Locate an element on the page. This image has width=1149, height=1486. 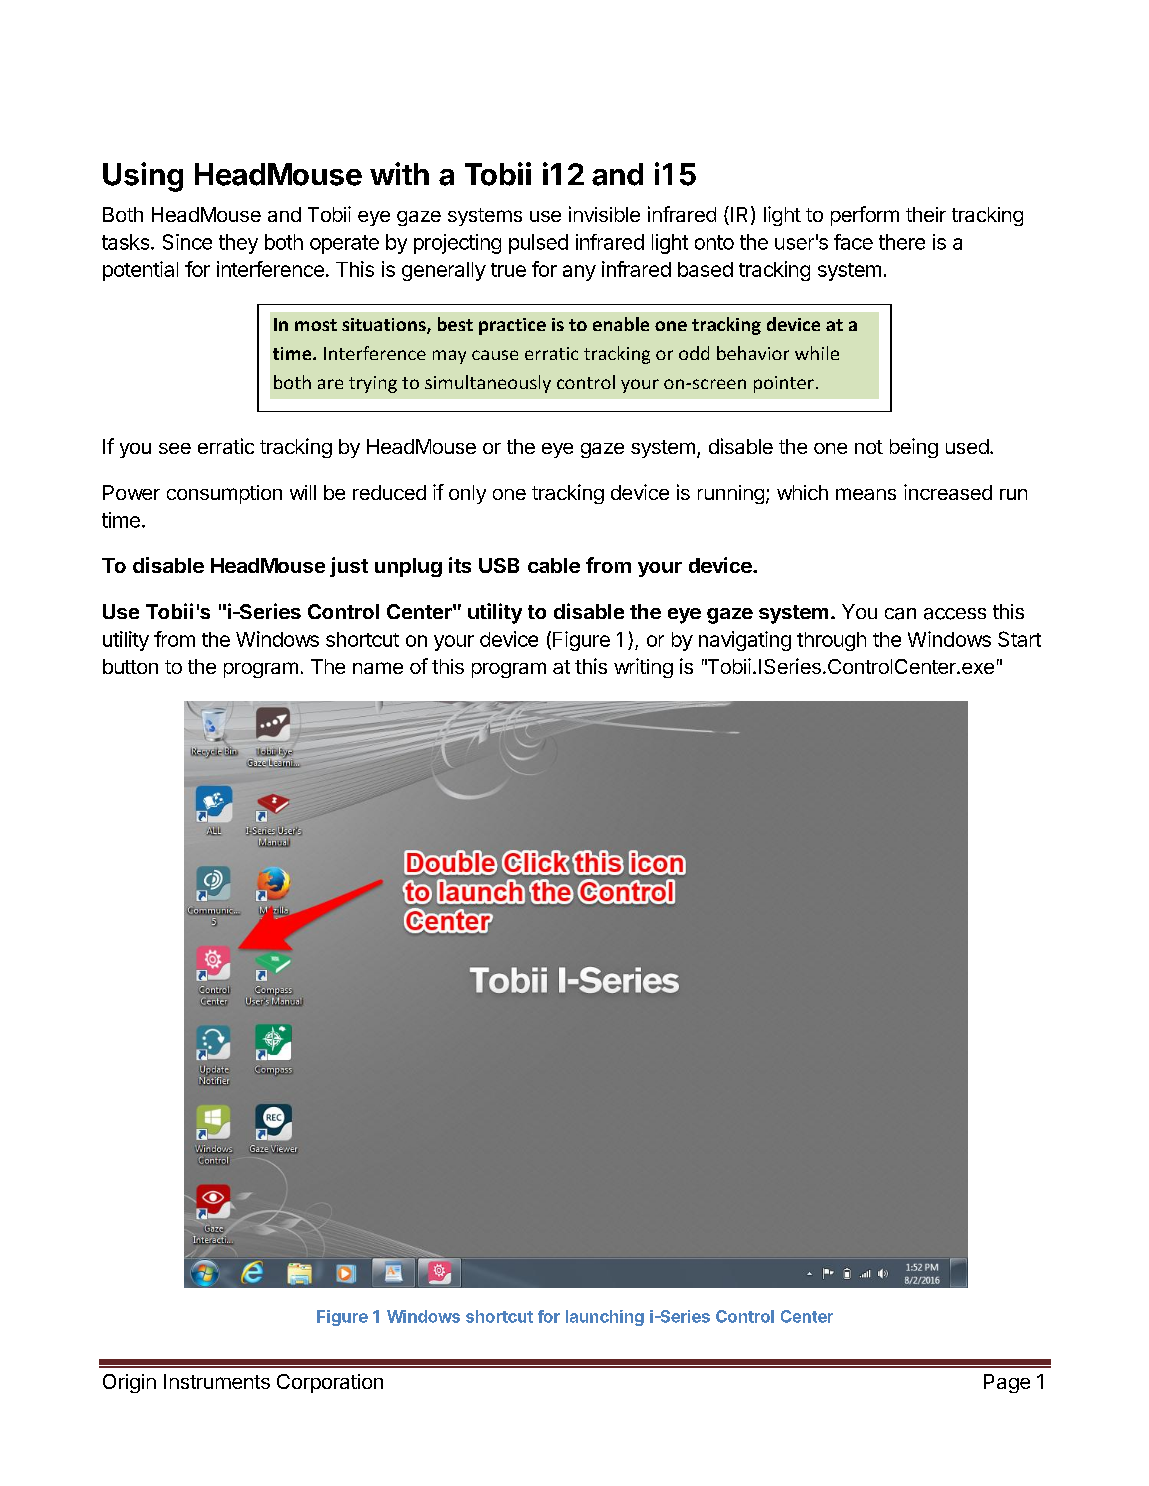
Page is located at coordinates (1007, 1383).
